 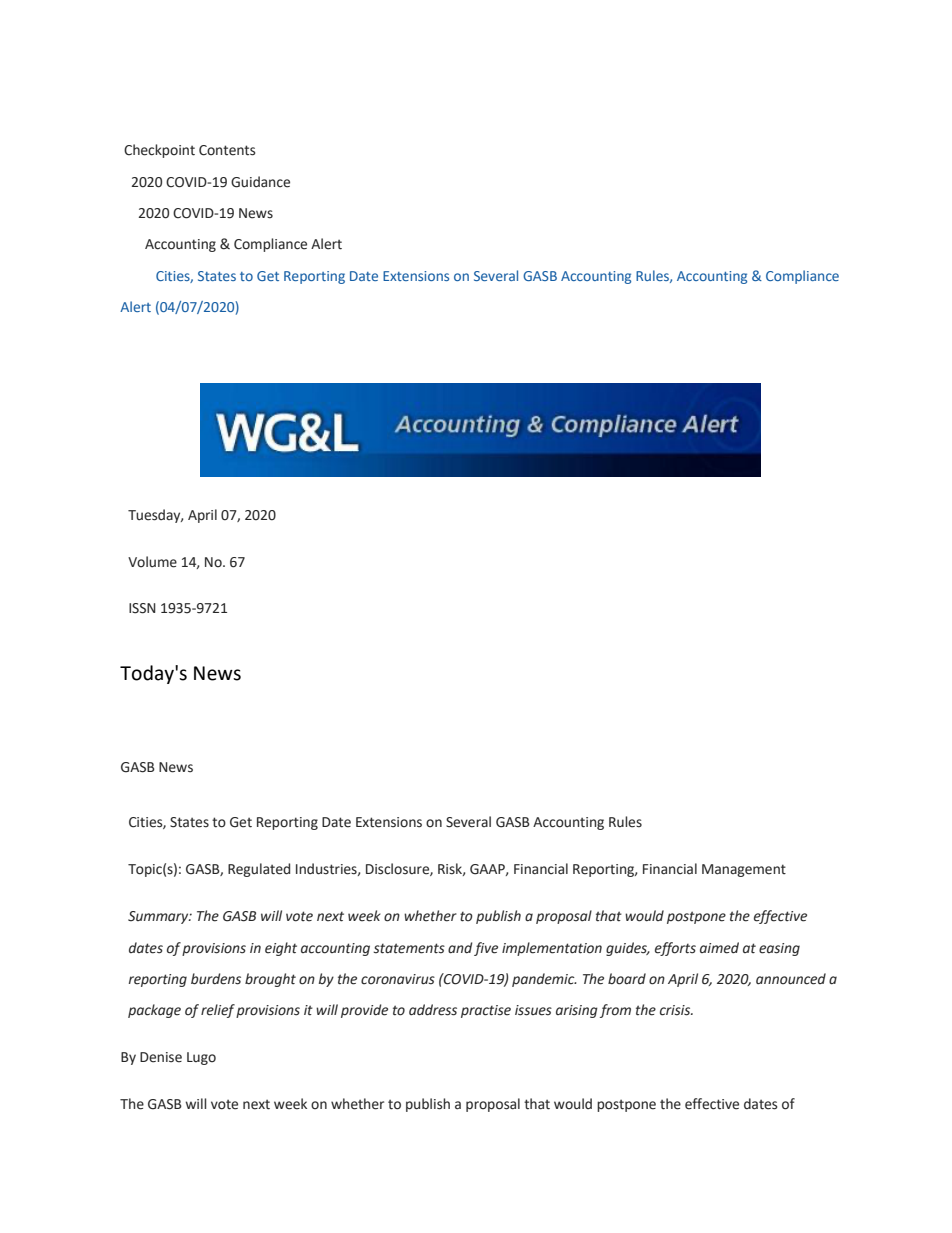 I want to click on Volume, so click(x=152, y=562).
